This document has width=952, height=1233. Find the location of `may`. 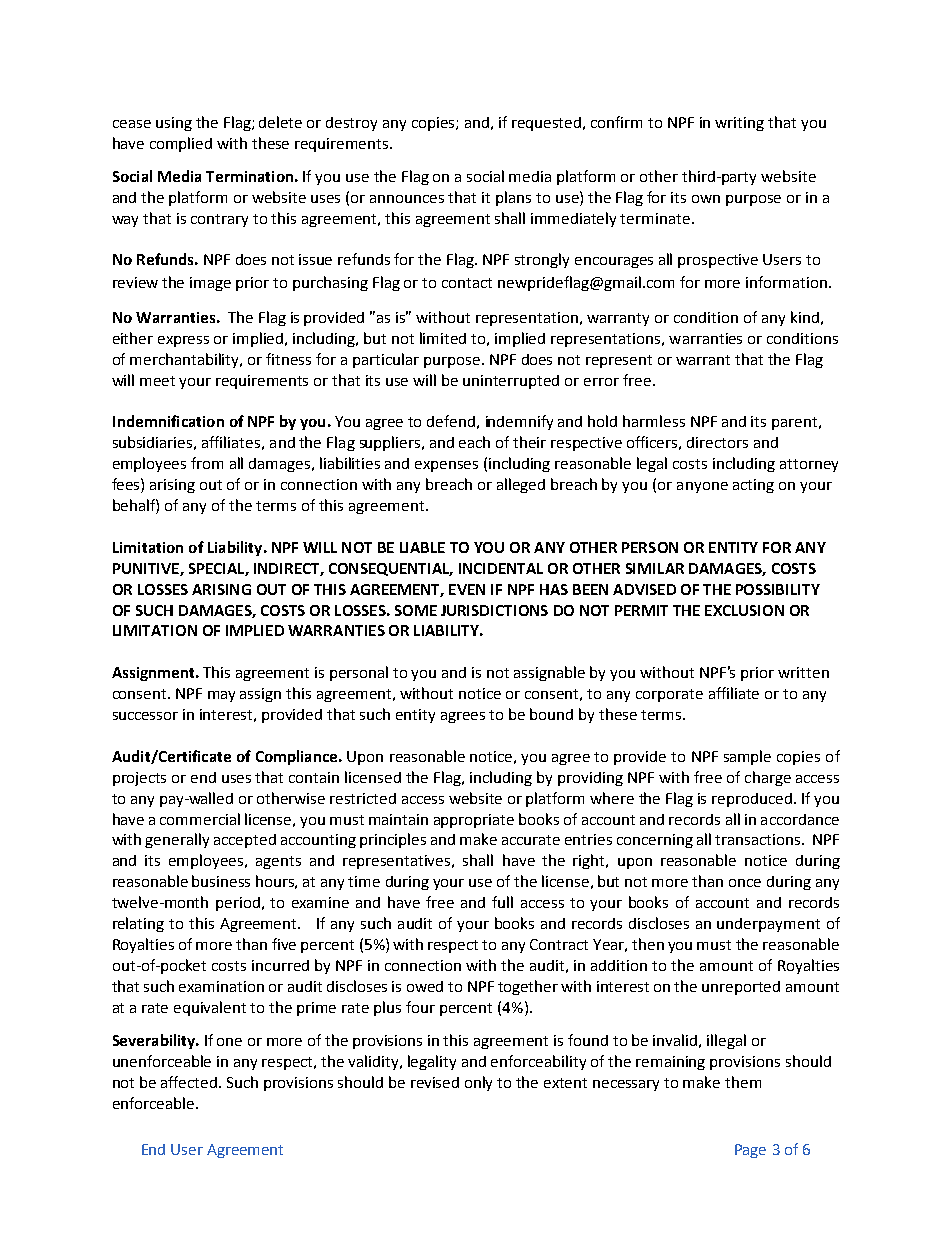

may is located at coordinates (221, 696).
